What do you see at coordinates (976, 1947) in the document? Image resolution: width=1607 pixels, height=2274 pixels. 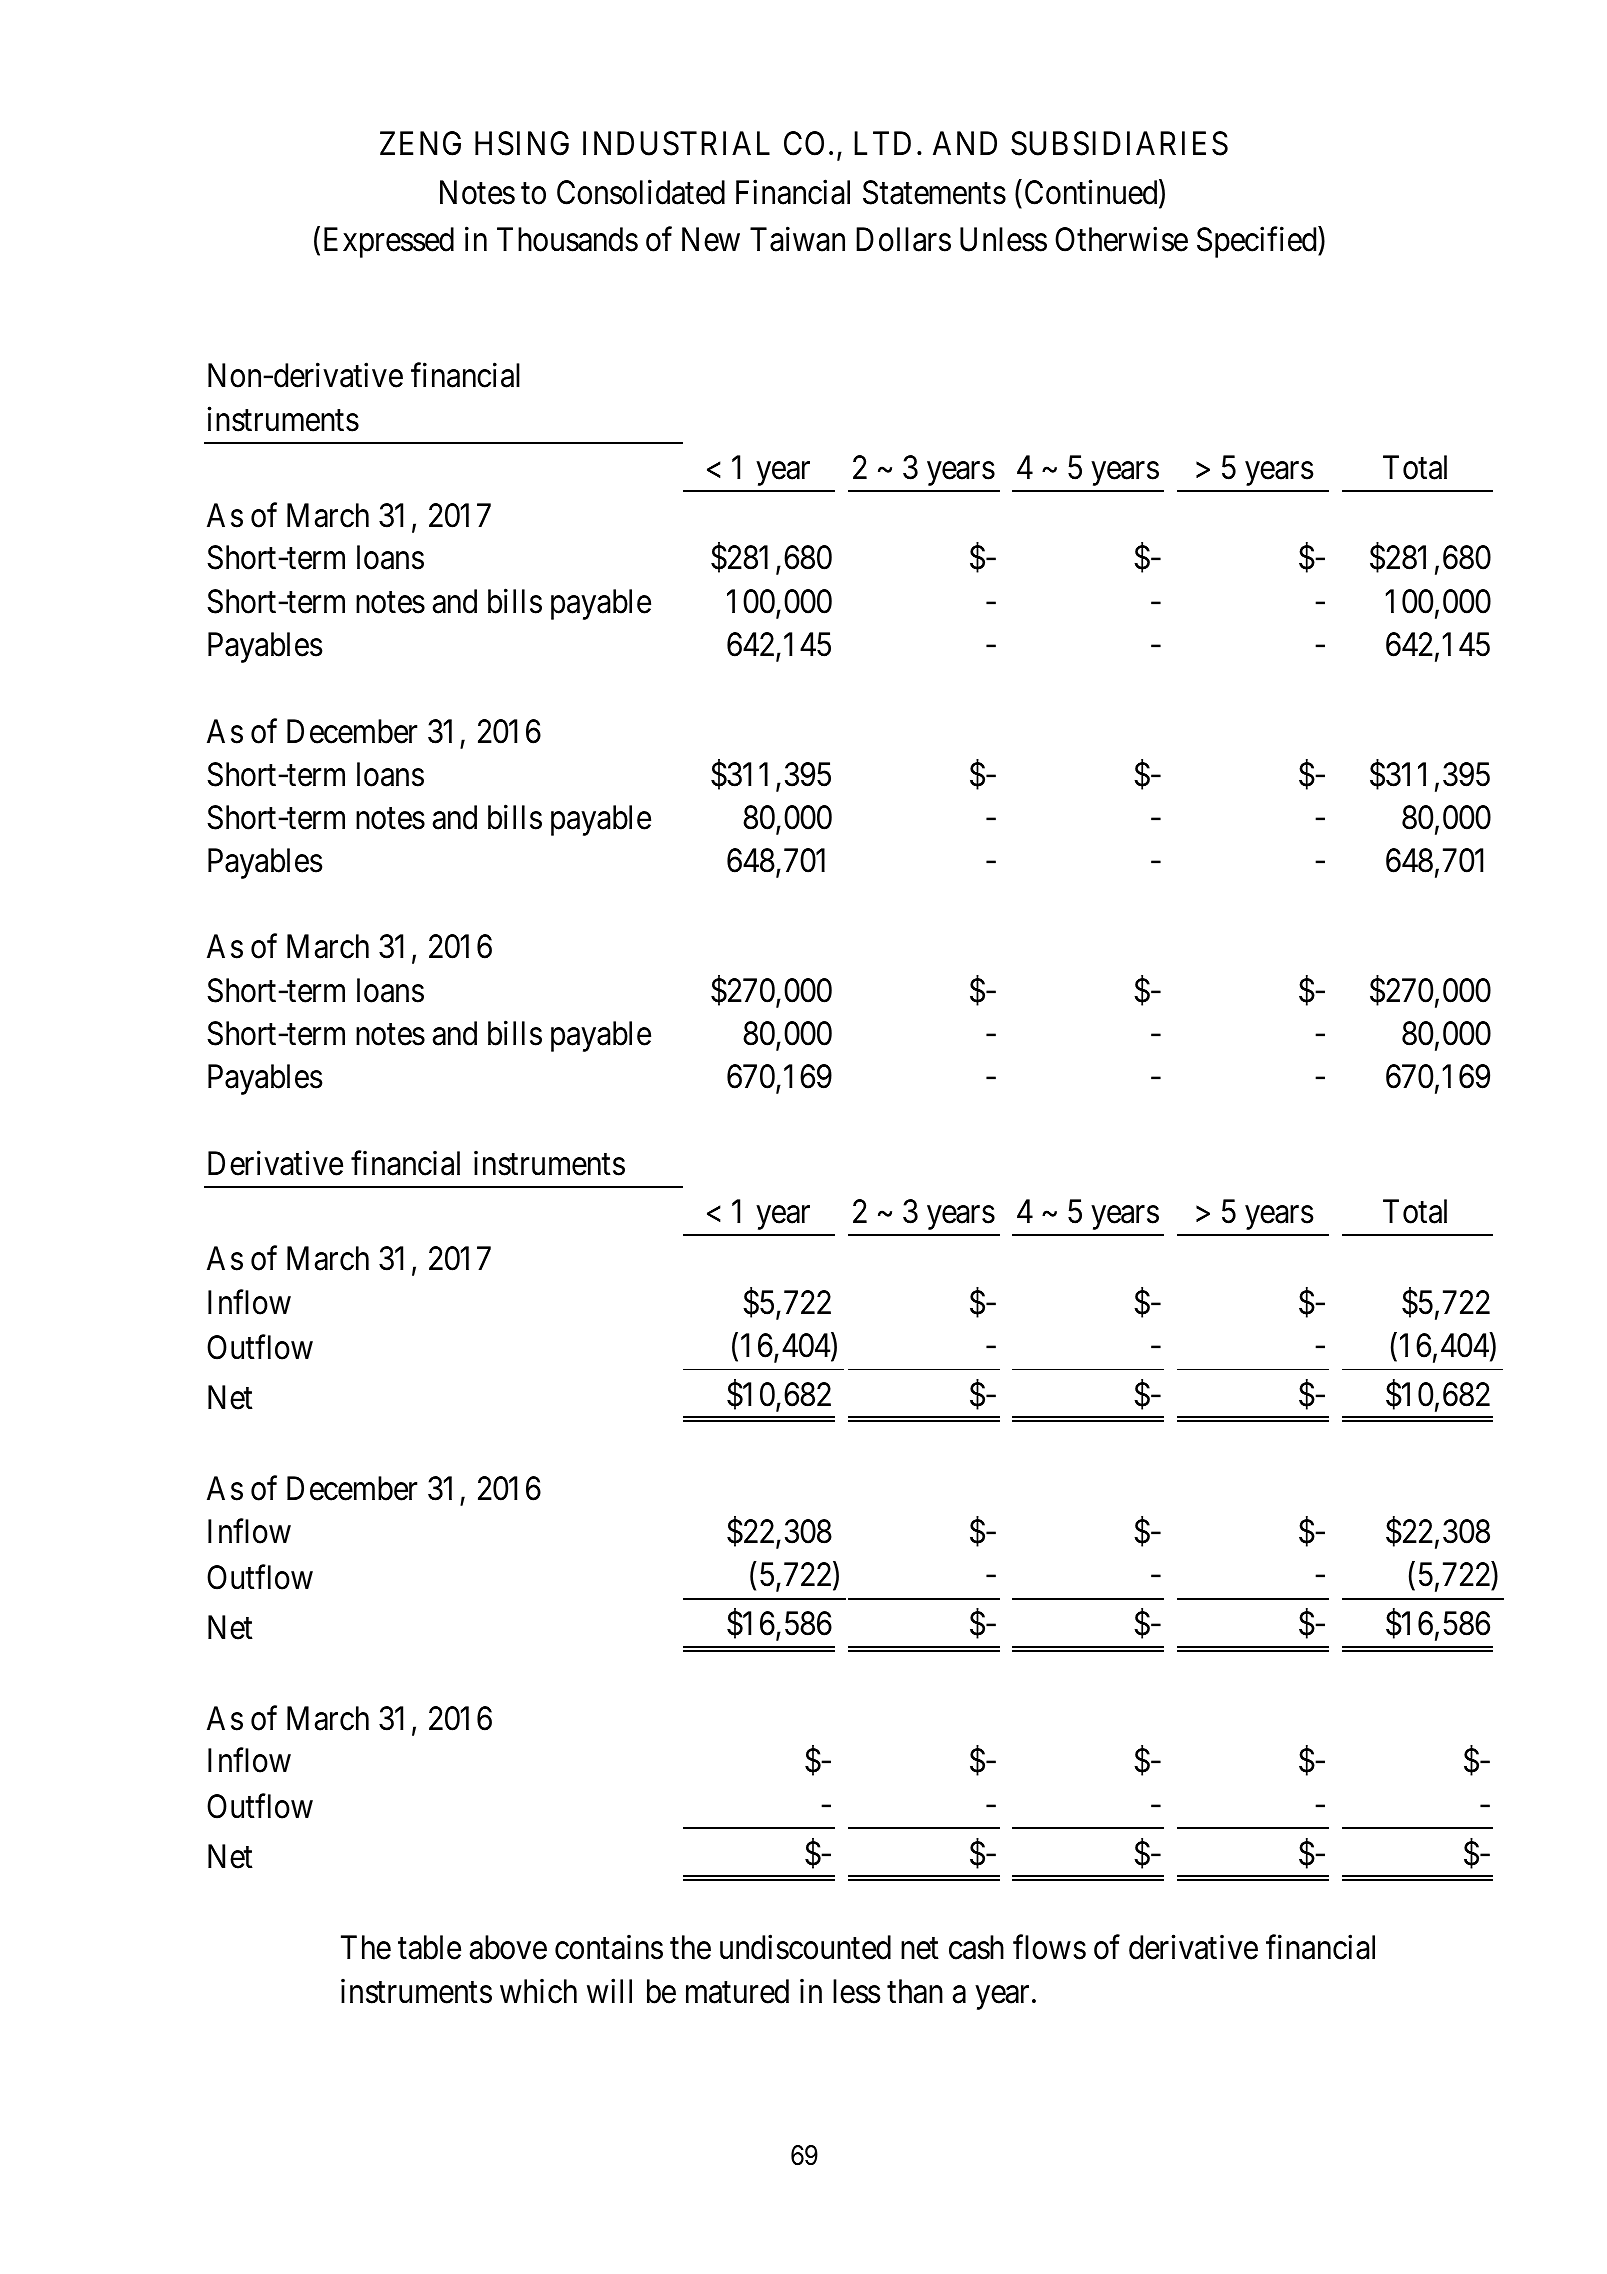 I see `cash` at bounding box center [976, 1947].
